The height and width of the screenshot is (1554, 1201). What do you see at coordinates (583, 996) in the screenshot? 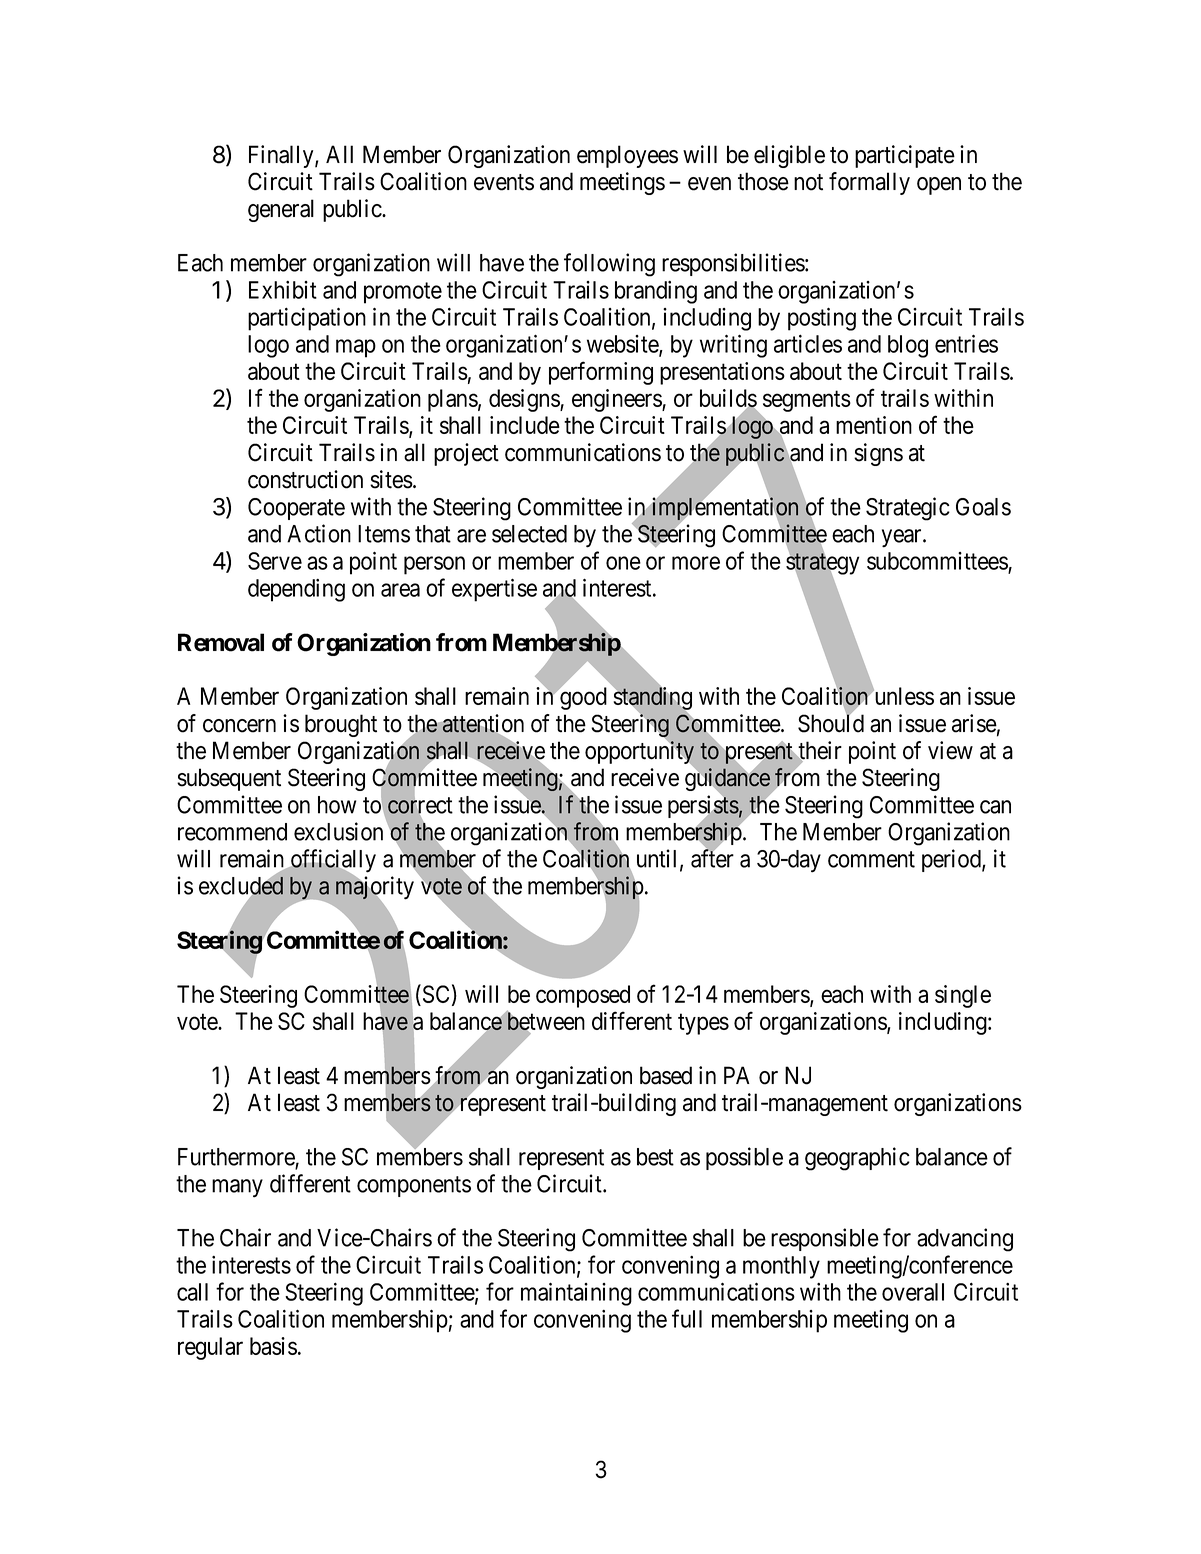
I see `composed` at bounding box center [583, 996].
